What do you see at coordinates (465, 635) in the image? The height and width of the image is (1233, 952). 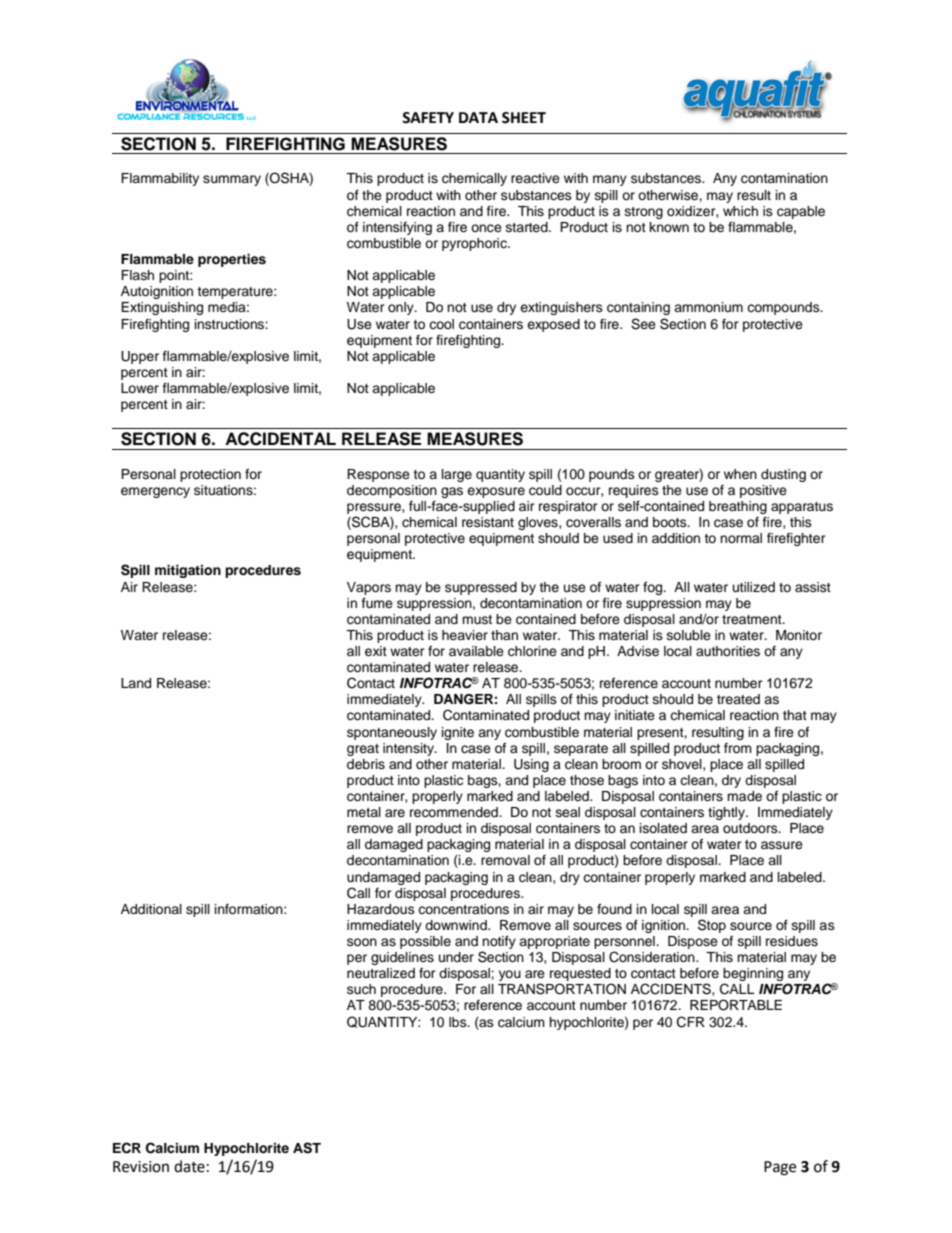 I see `heavier` at bounding box center [465, 635].
